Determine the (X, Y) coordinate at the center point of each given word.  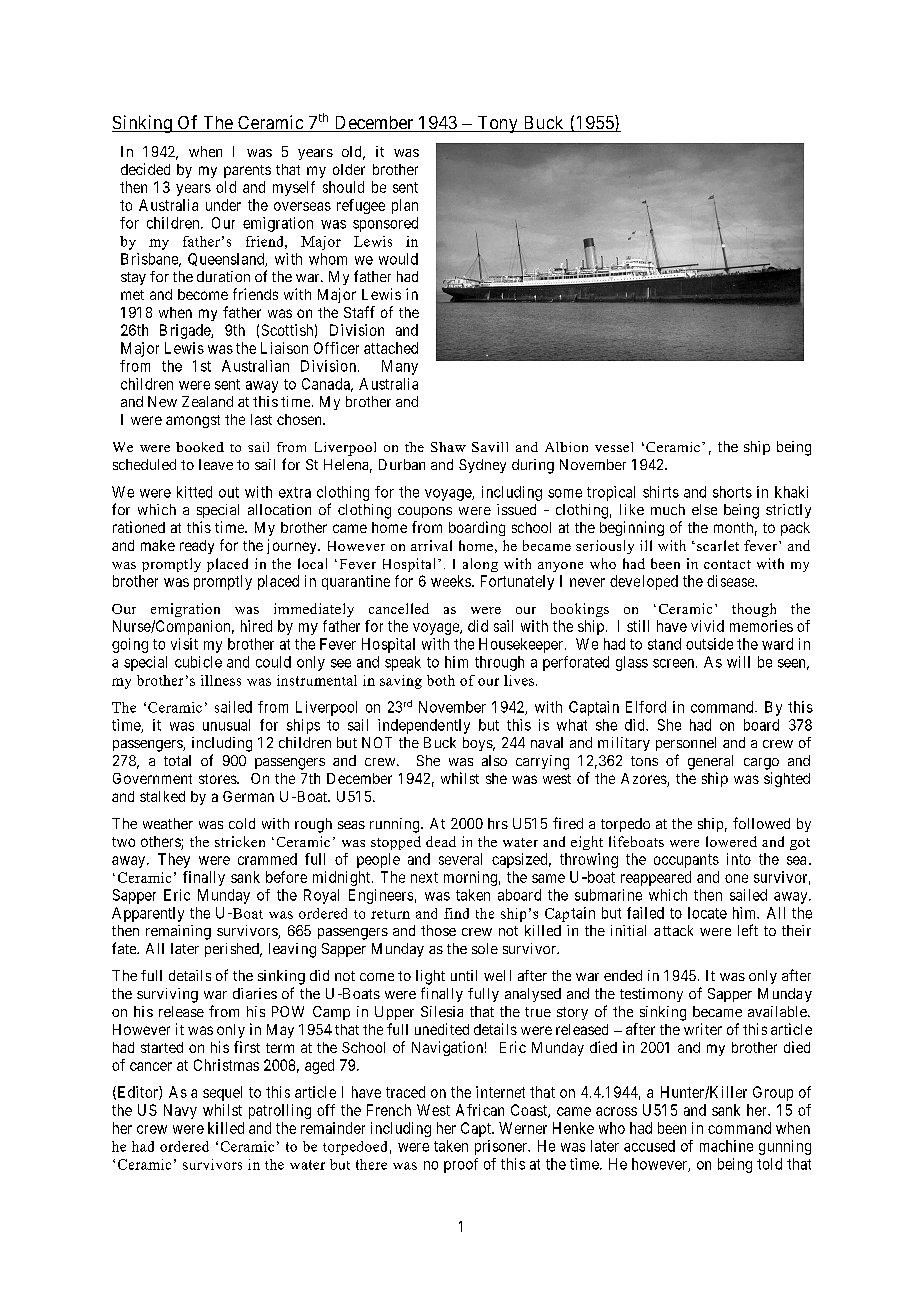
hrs (498, 823)
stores (218, 779)
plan (405, 206)
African (480, 1110)
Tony (497, 124)
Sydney (482, 466)
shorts (732, 492)
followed (761, 823)
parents (247, 171)
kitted (194, 492)
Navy (180, 1111)
